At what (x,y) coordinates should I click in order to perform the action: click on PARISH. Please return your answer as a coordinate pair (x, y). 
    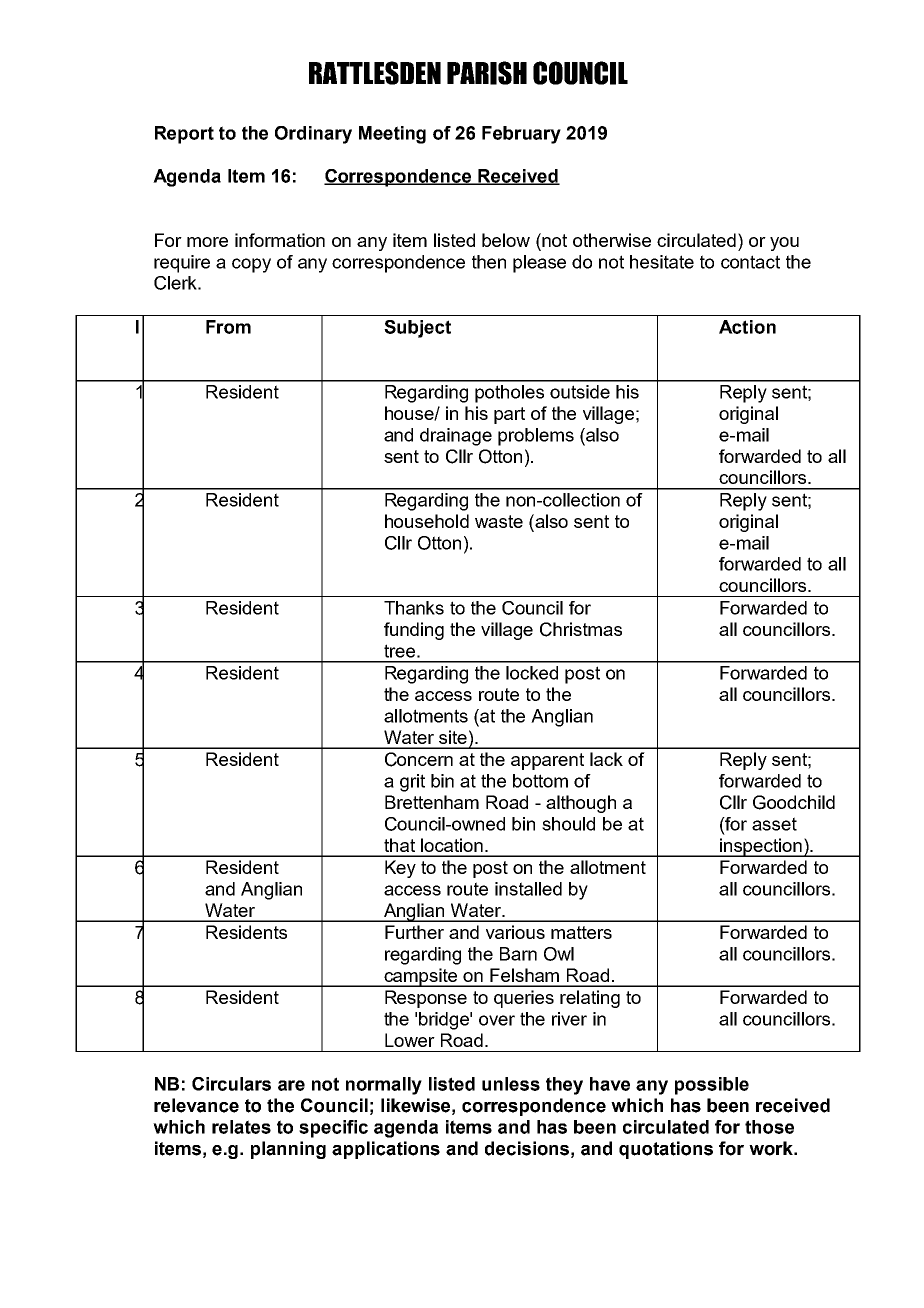
    Looking at the image, I should click on (487, 73).
